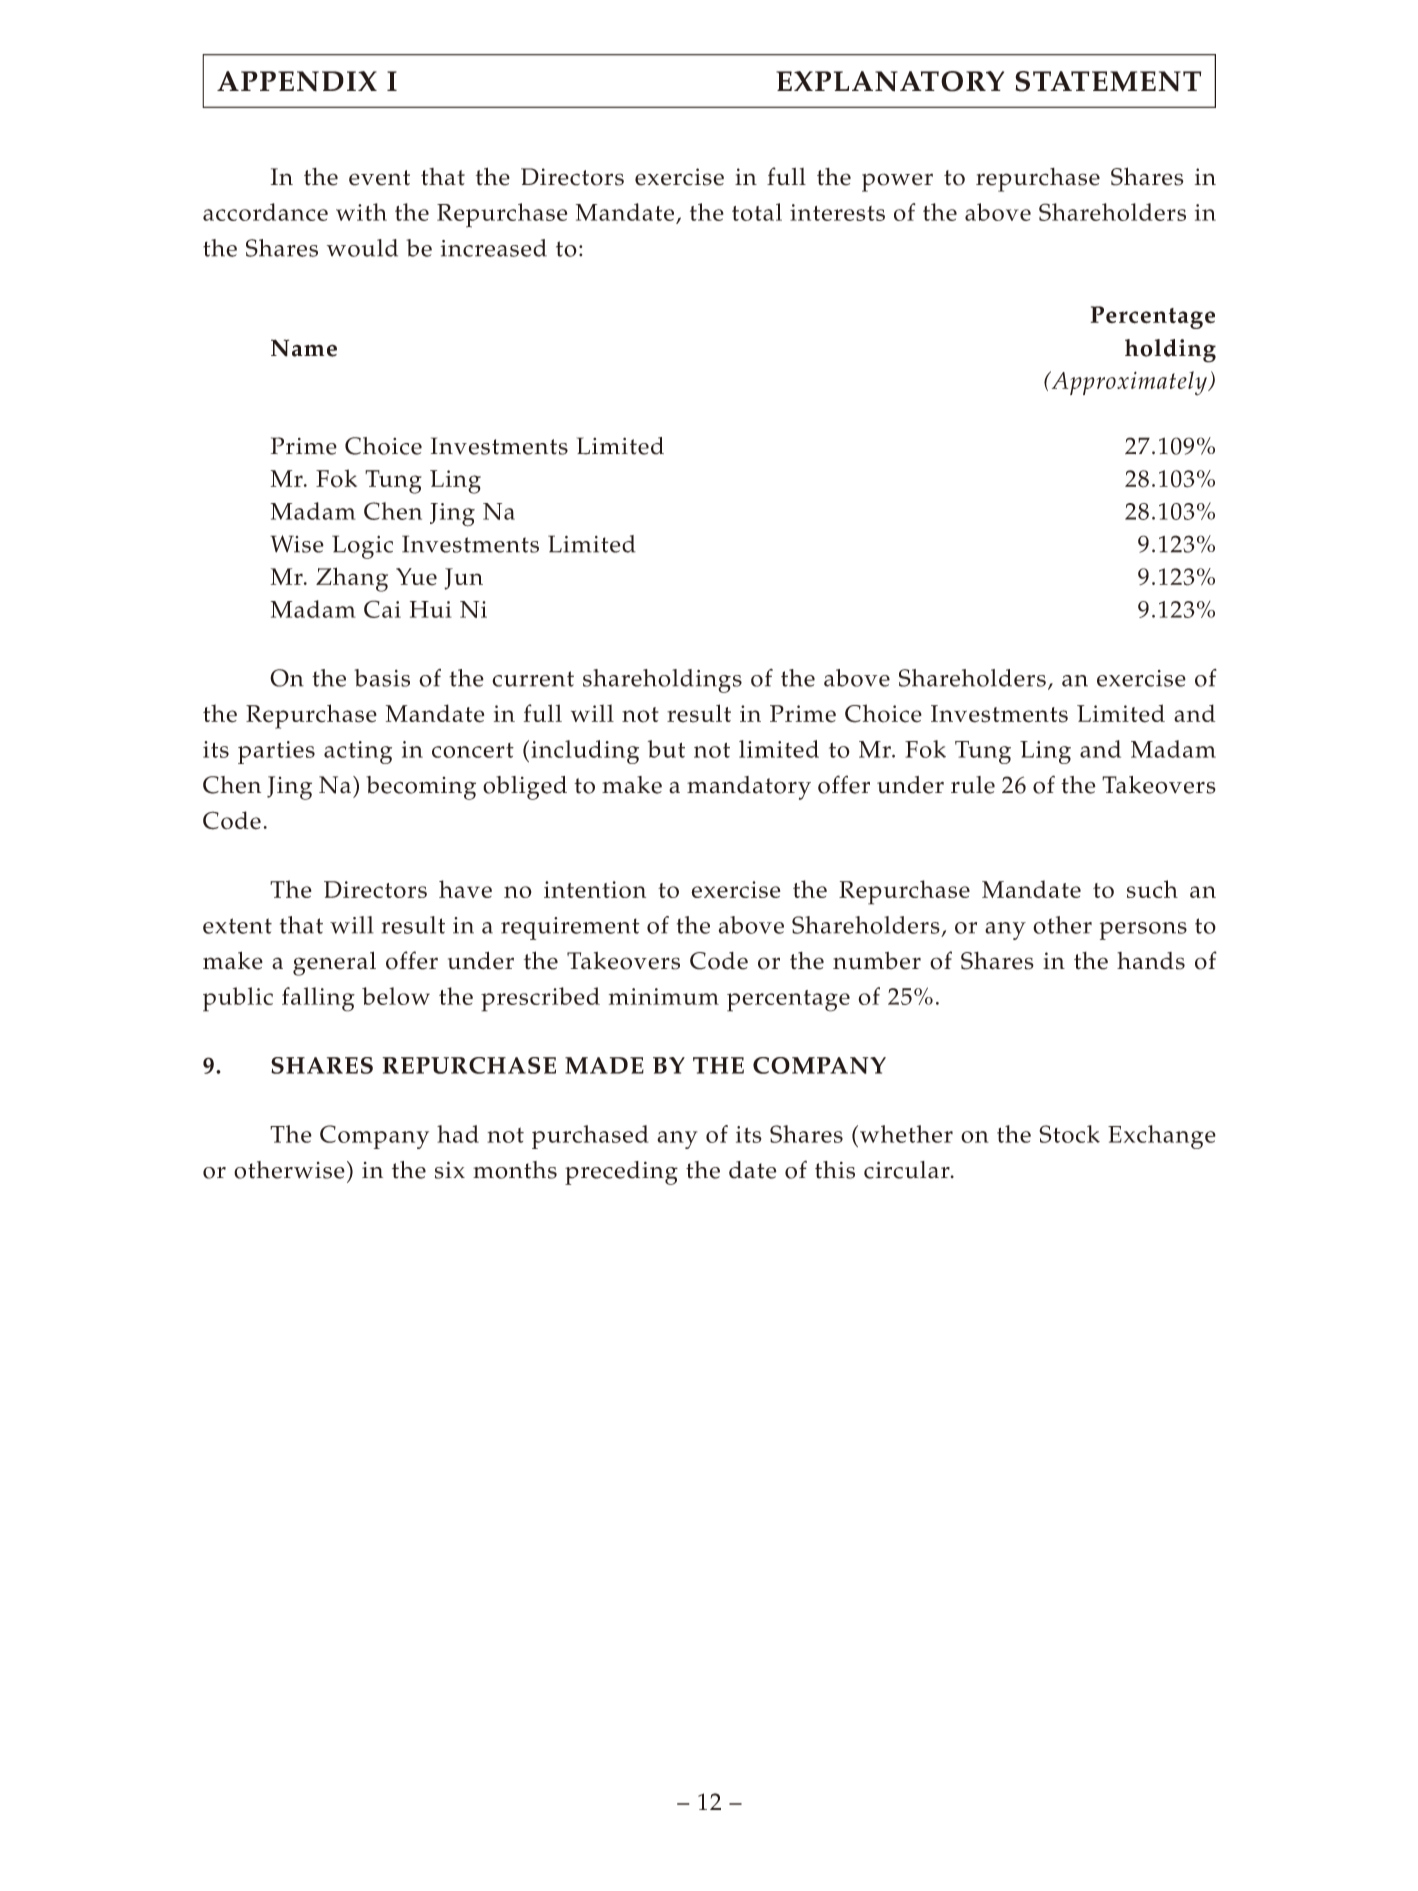  What do you see at coordinates (297, 81) in the document?
I see `APPENDIX` at bounding box center [297, 81].
